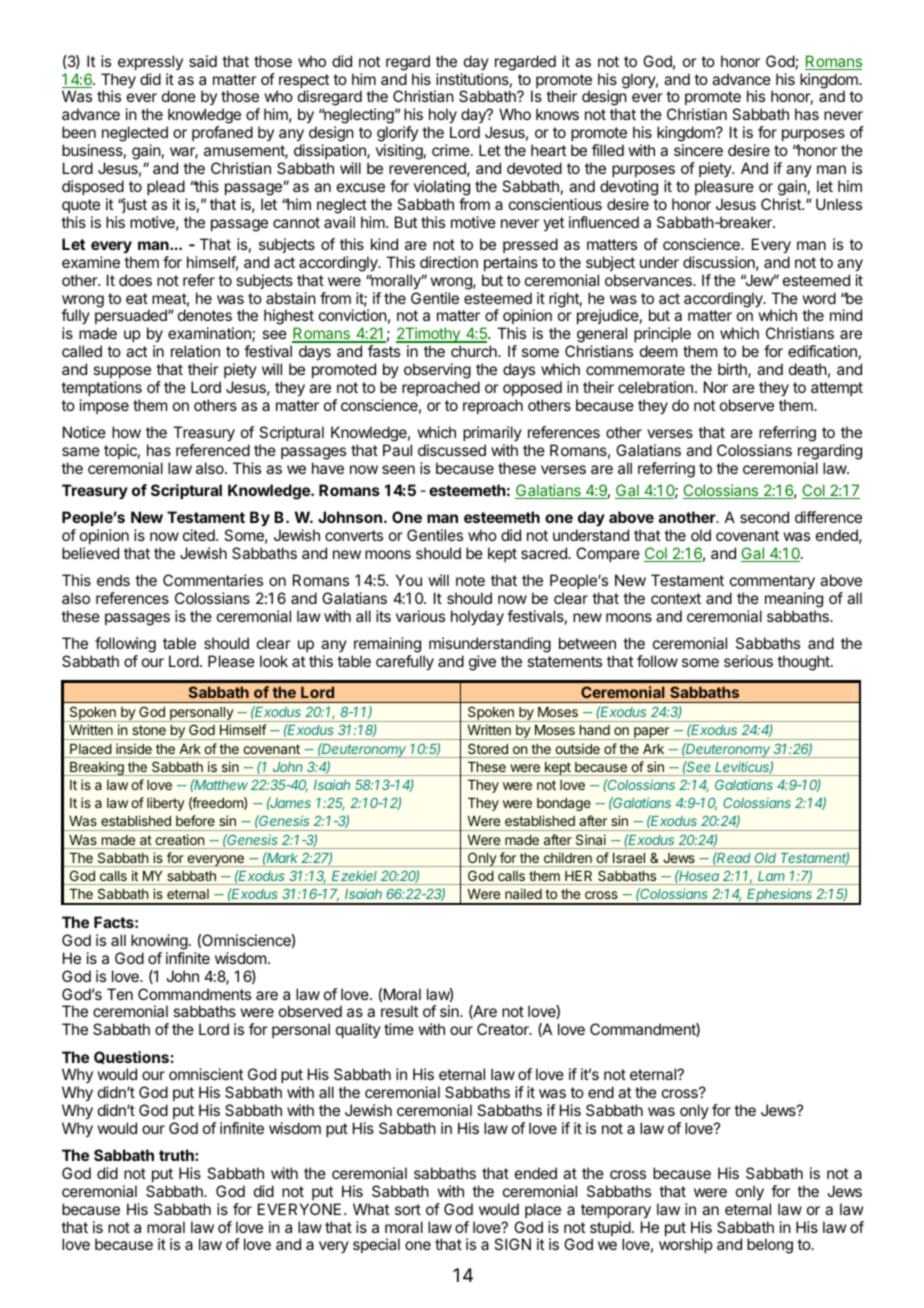  Describe the element at coordinates (698, 150) in the screenshot. I see `sincere` at that location.
